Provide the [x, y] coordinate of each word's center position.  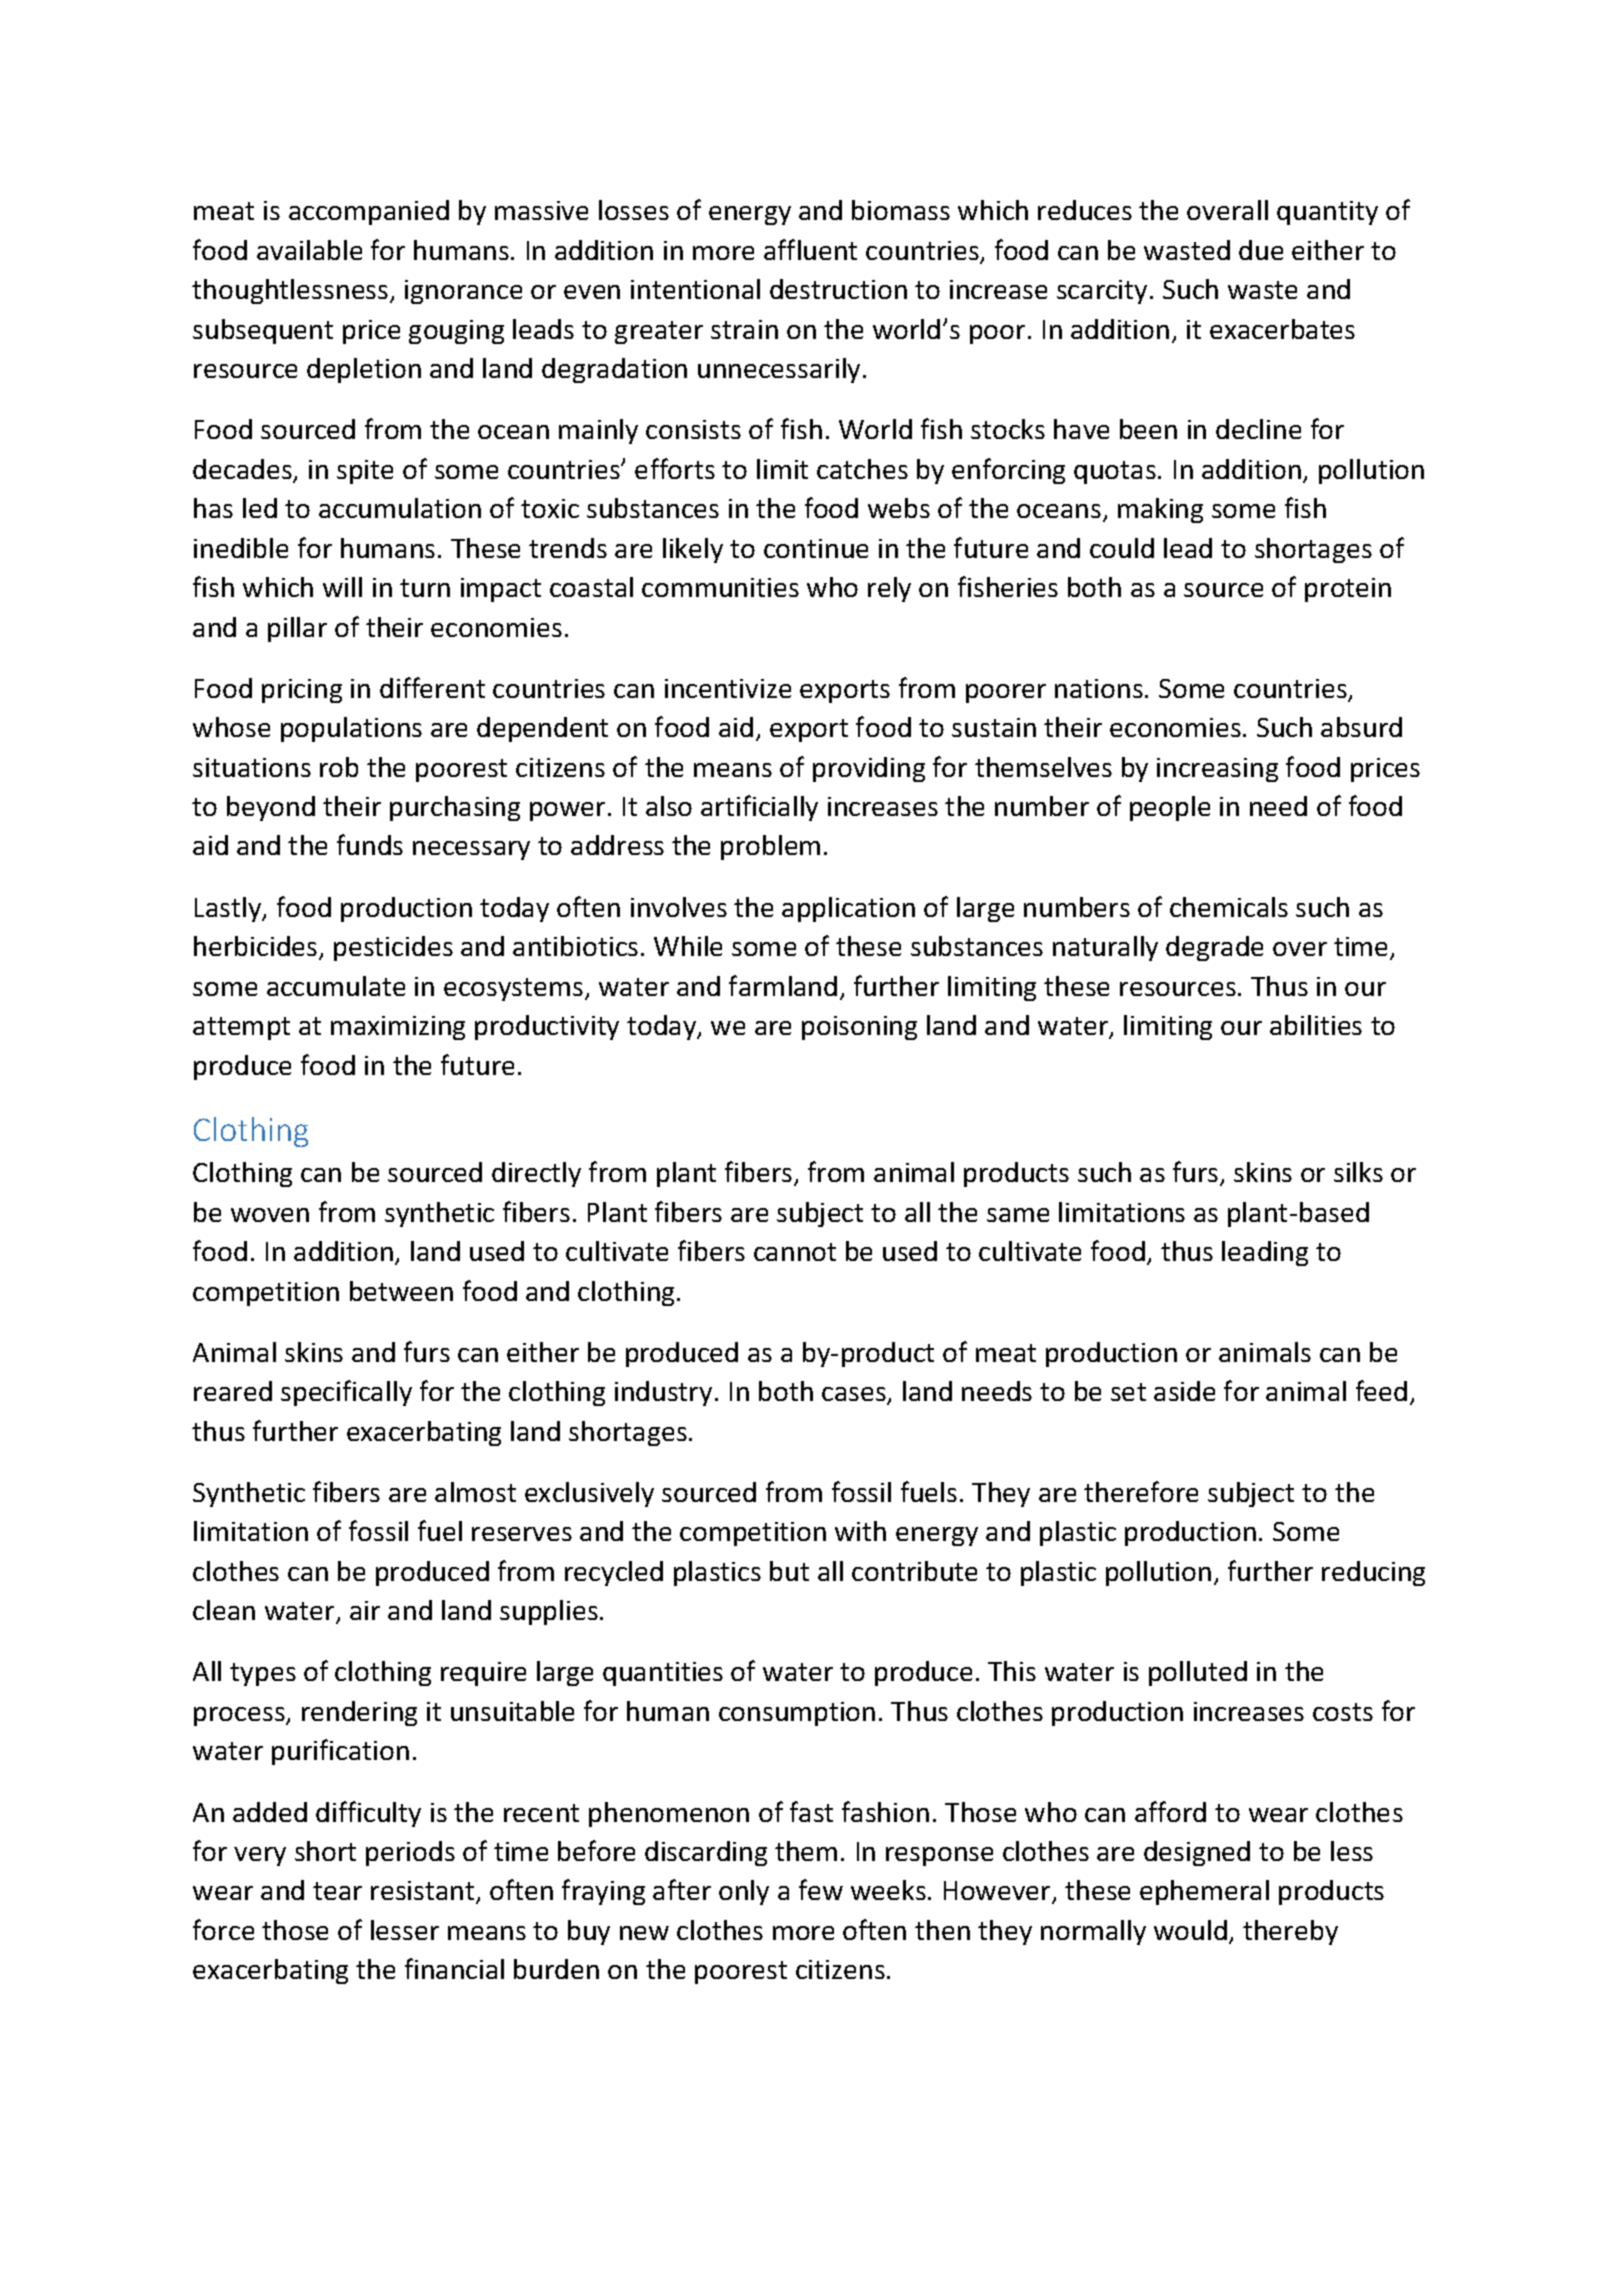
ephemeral [1204, 1892]
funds [370, 844]
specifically [346, 1393]
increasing [1217, 770]
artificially [759, 808]
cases [855, 1395]
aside [1184, 1391]
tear [337, 1891]
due [1261, 250]
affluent [810, 249]
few [821, 1889]
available [309, 250]
